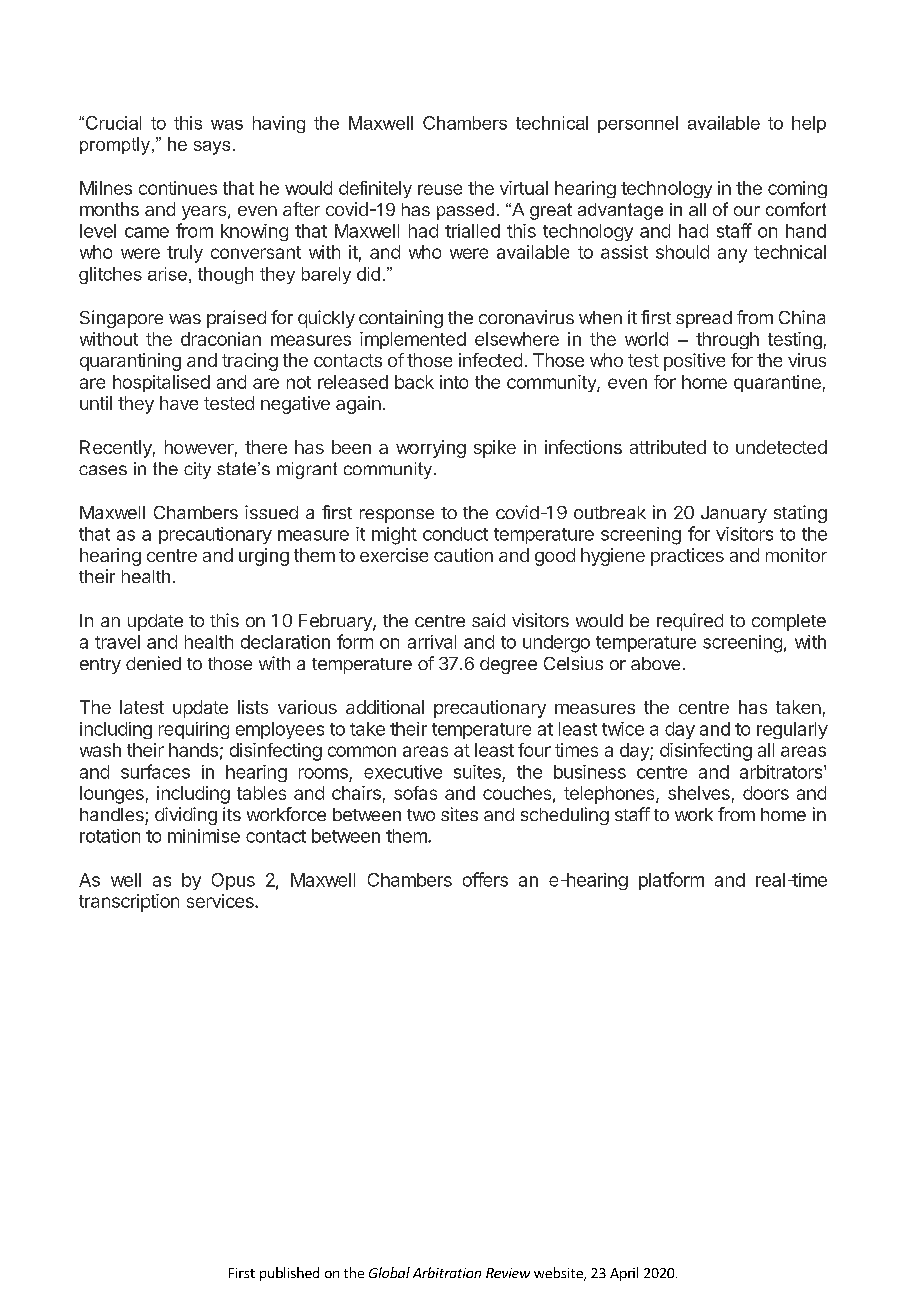 The image size is (924, 1308). I want to click on requiring, so click(194, 730).
